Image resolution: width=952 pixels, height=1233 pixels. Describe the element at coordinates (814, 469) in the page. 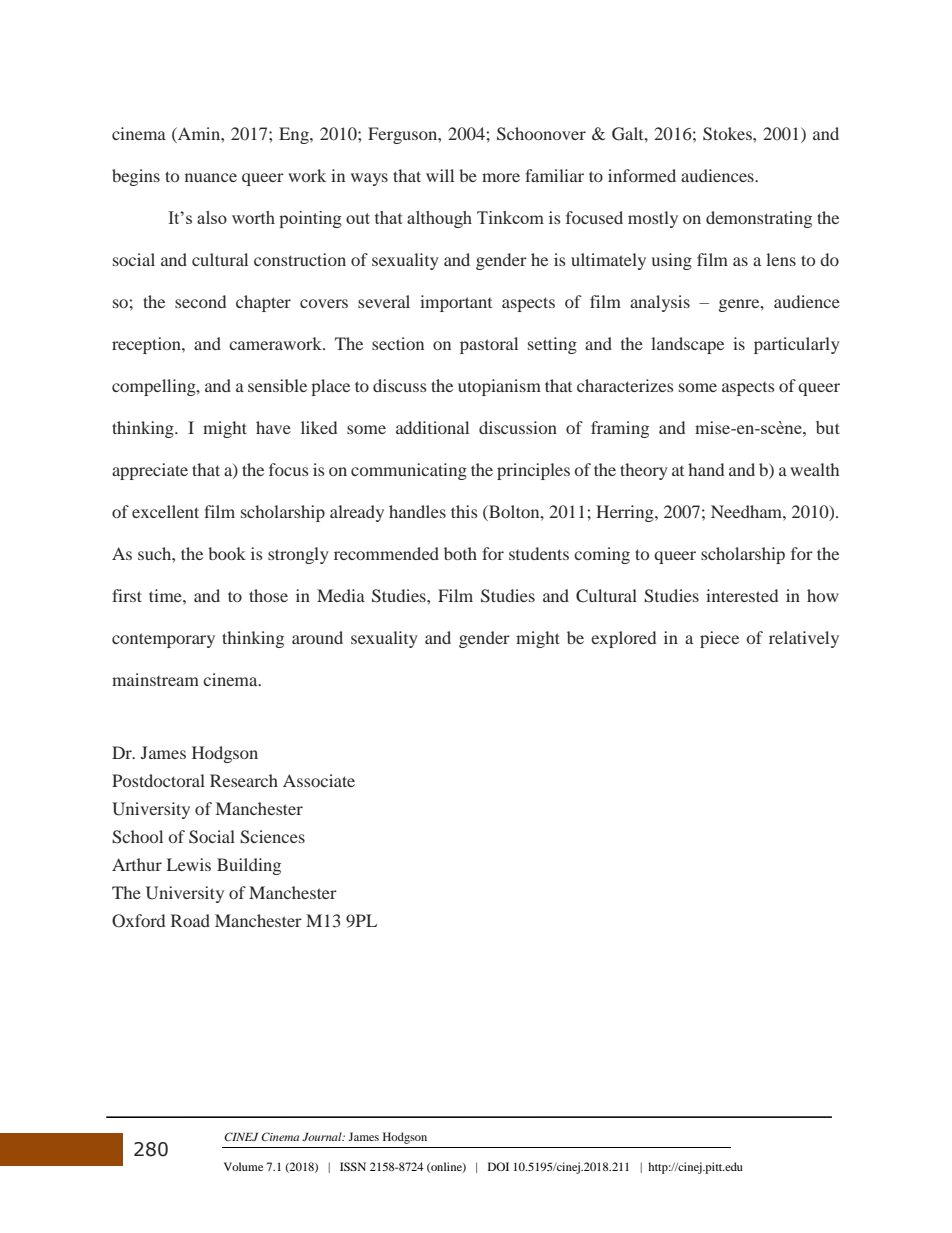

I see `wealth` at that location.
